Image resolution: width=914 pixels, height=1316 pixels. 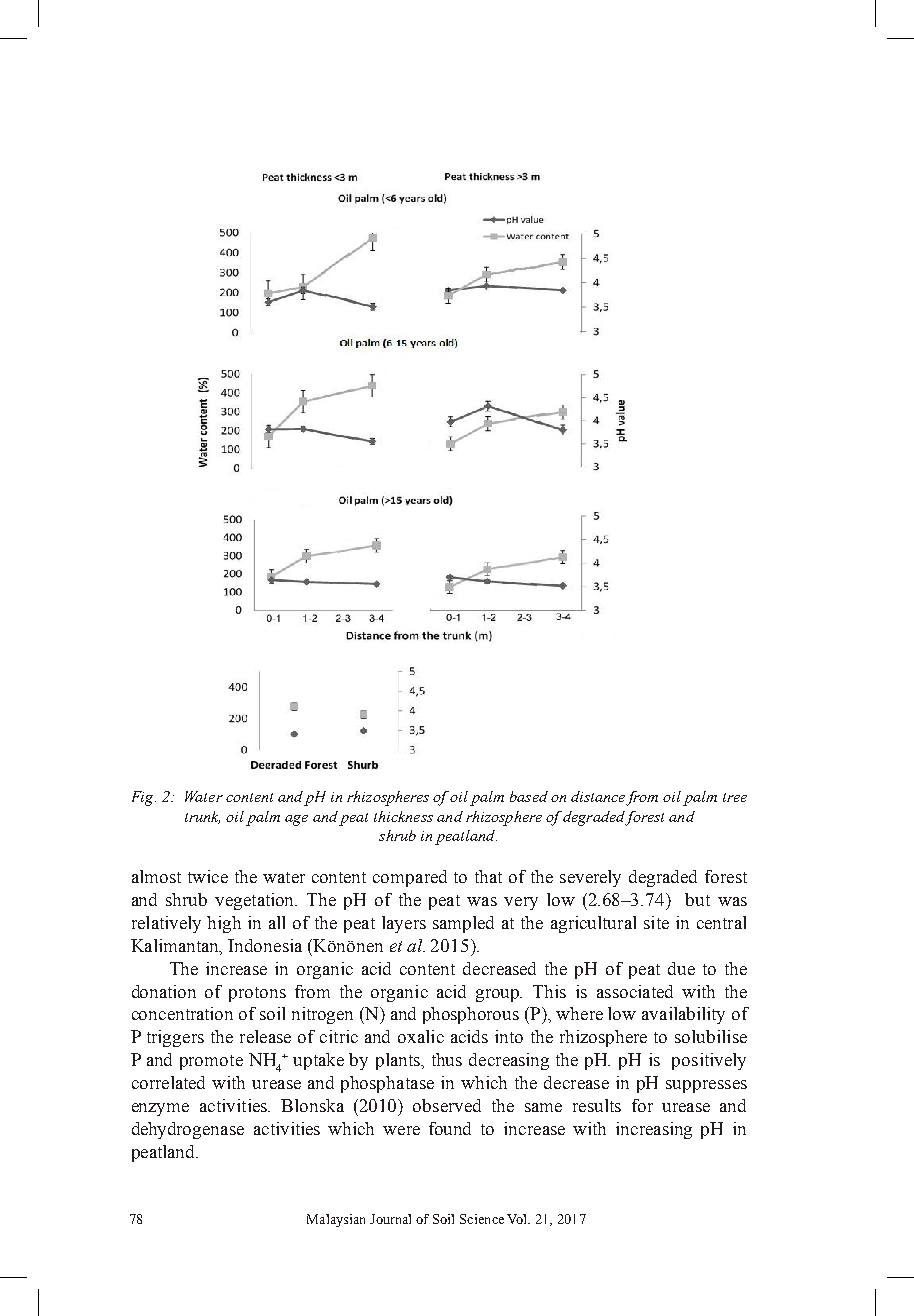 What do you see at coordinates (336, 1220) in the document?
I see `Malaysian` at bounding box center [336, 1220].
